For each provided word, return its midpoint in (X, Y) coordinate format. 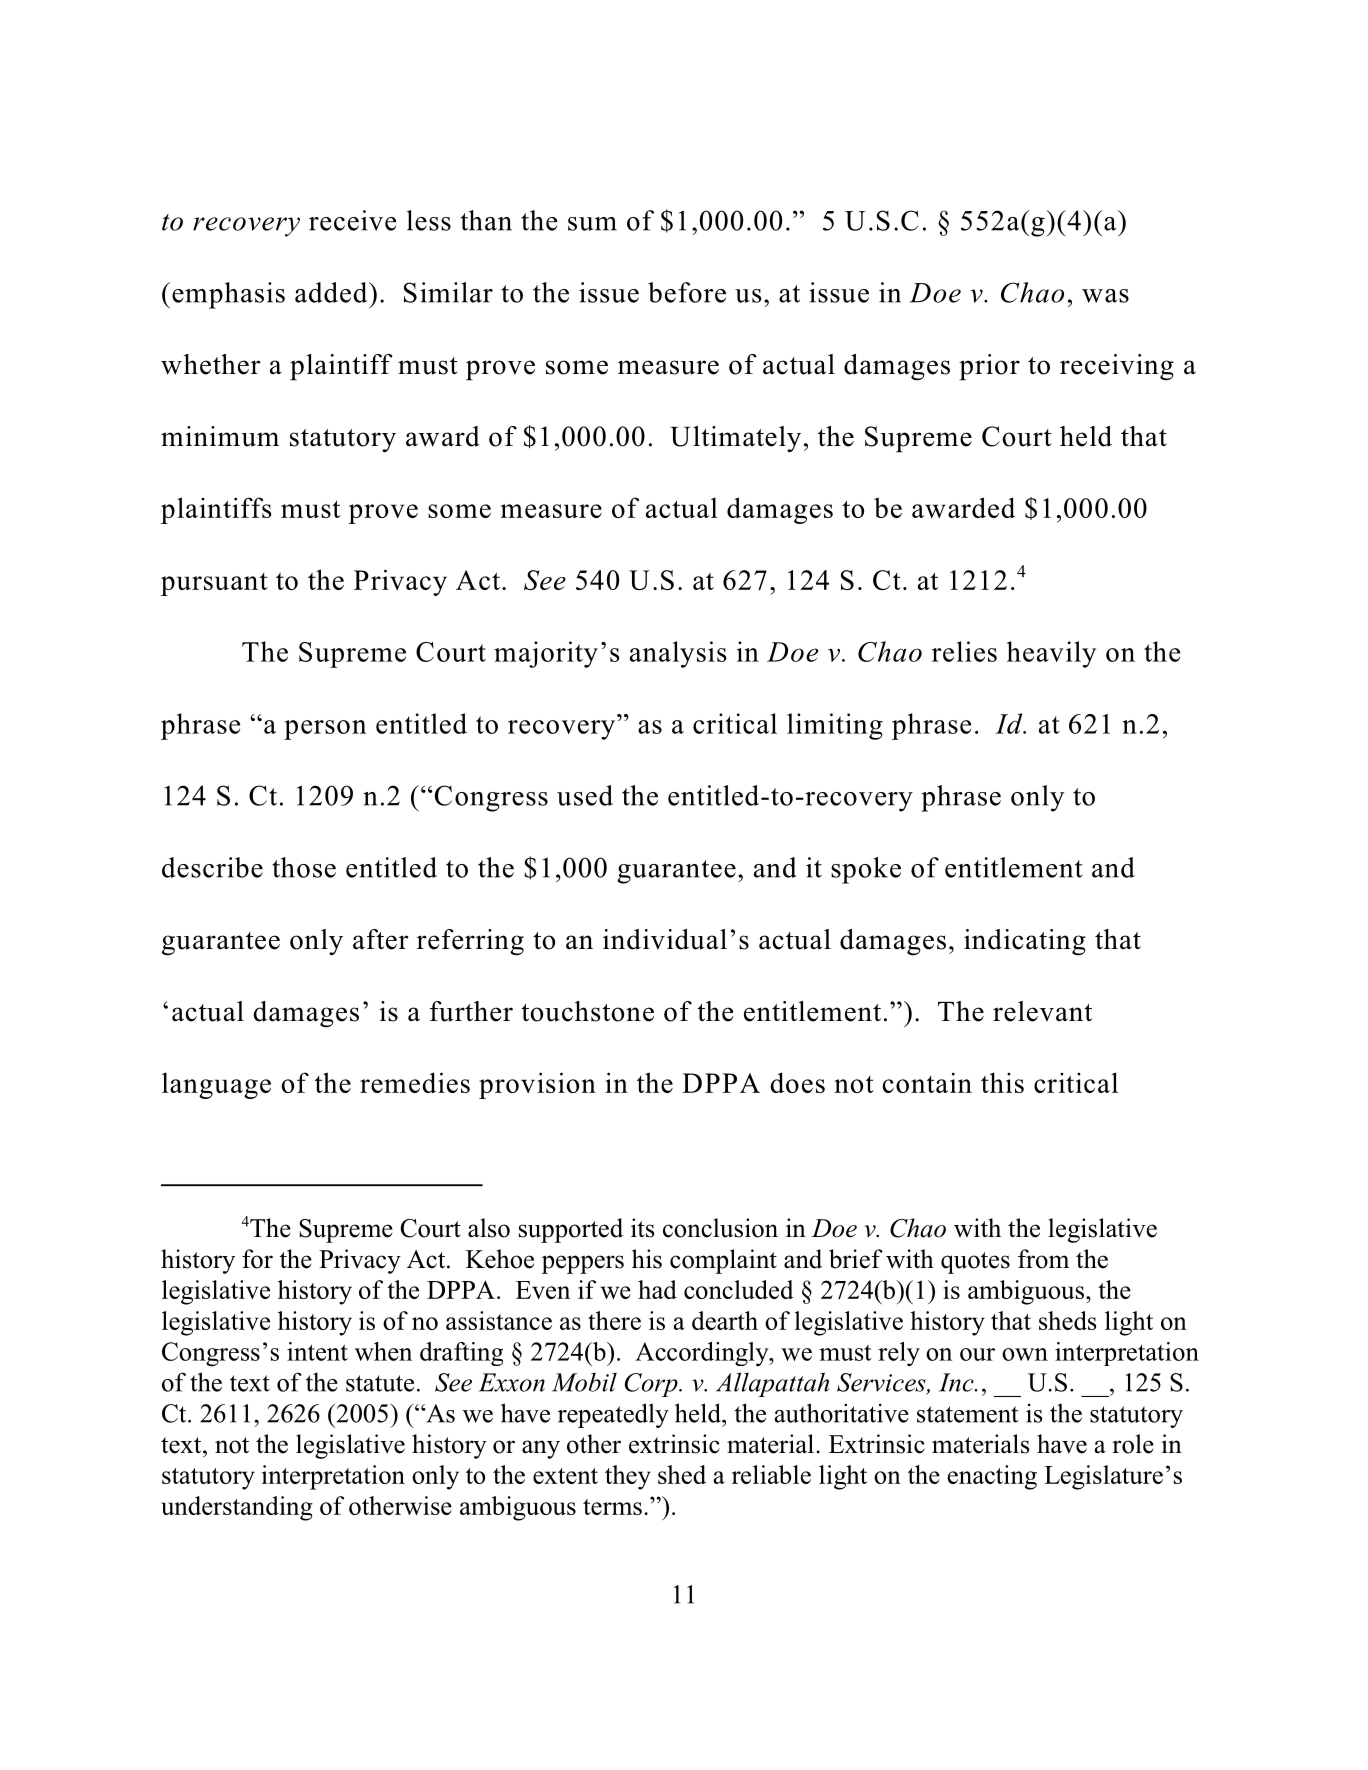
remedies (415, 1082)
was (1105, 296)
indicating (1025, 942)
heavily (1051, 654)
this (1002, 1082)
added (332, 292)
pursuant (214, 584)
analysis (678, 654)
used (585, 795)
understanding (237, 1508)
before (687, 292)
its (643, 1228)
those (304, 867)
